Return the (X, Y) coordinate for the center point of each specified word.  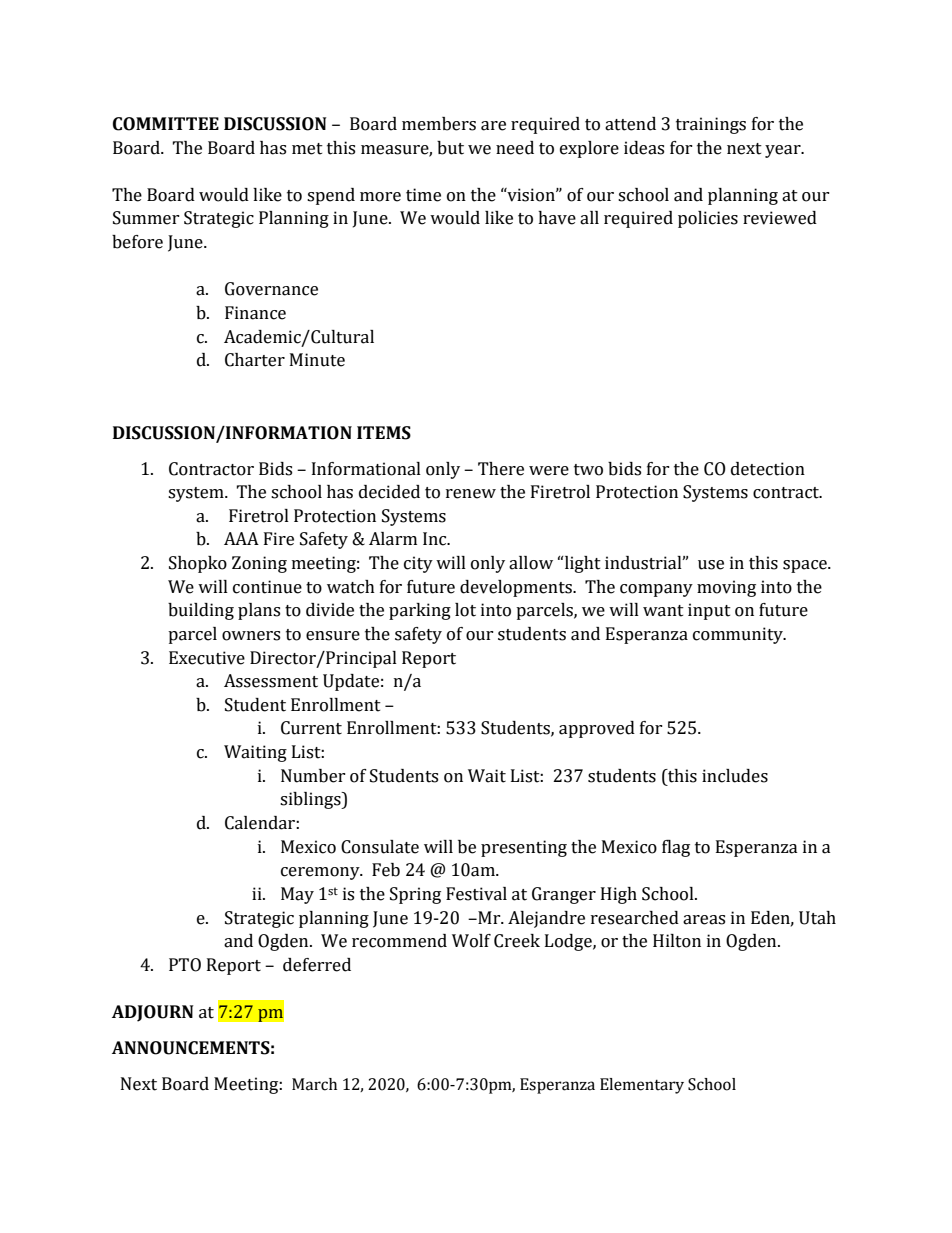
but (450, 148)
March (314, 1084)
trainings (711, 125)
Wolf (471, 941)
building (201, 611)
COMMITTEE (166, 124)
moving (726, 588)
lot (465, 610)
